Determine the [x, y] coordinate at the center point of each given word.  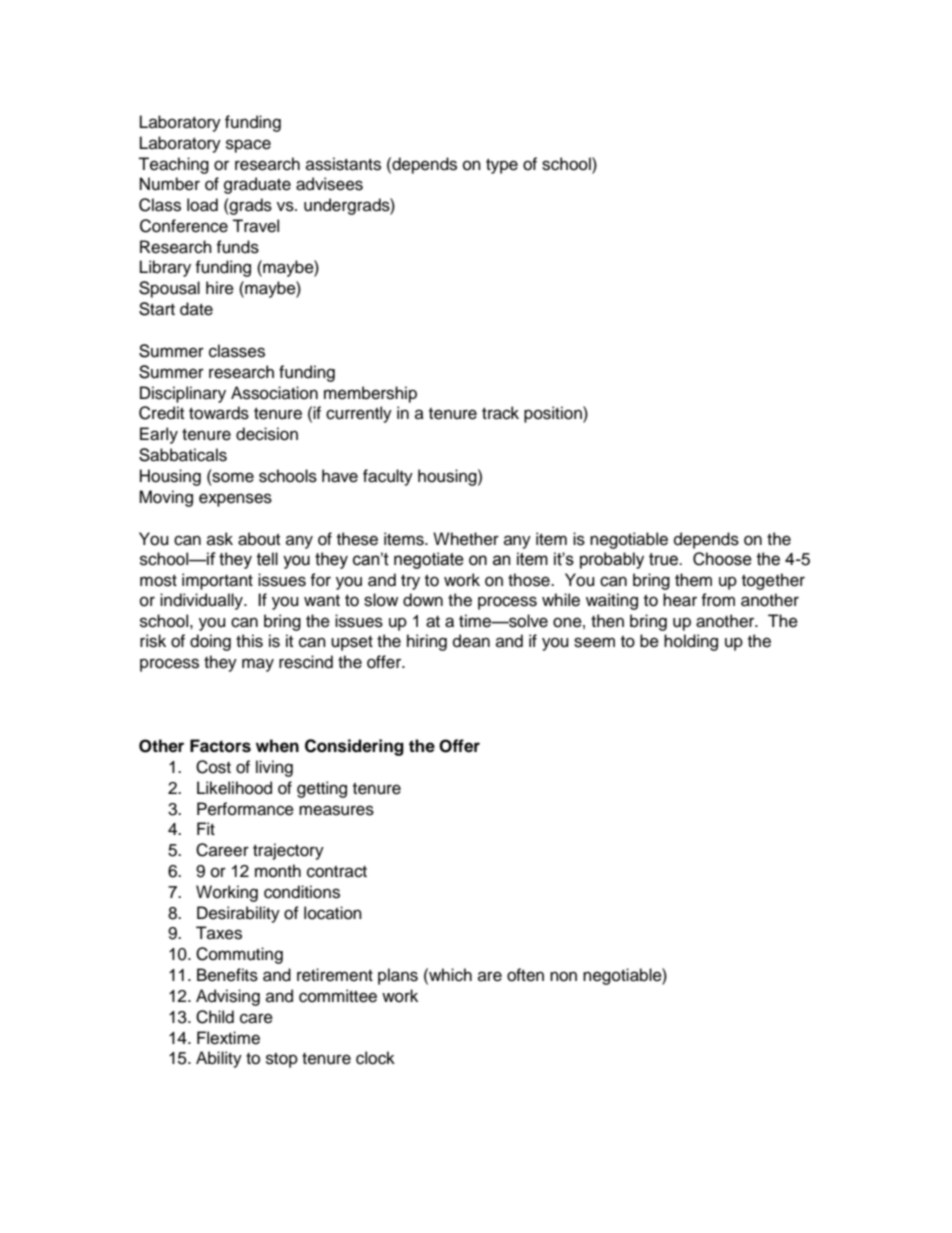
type [502, 166]
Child [215, 1017]
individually [202, 601]
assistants [343, 164]
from [718, 600]
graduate [257, 185]
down [423, 600]
